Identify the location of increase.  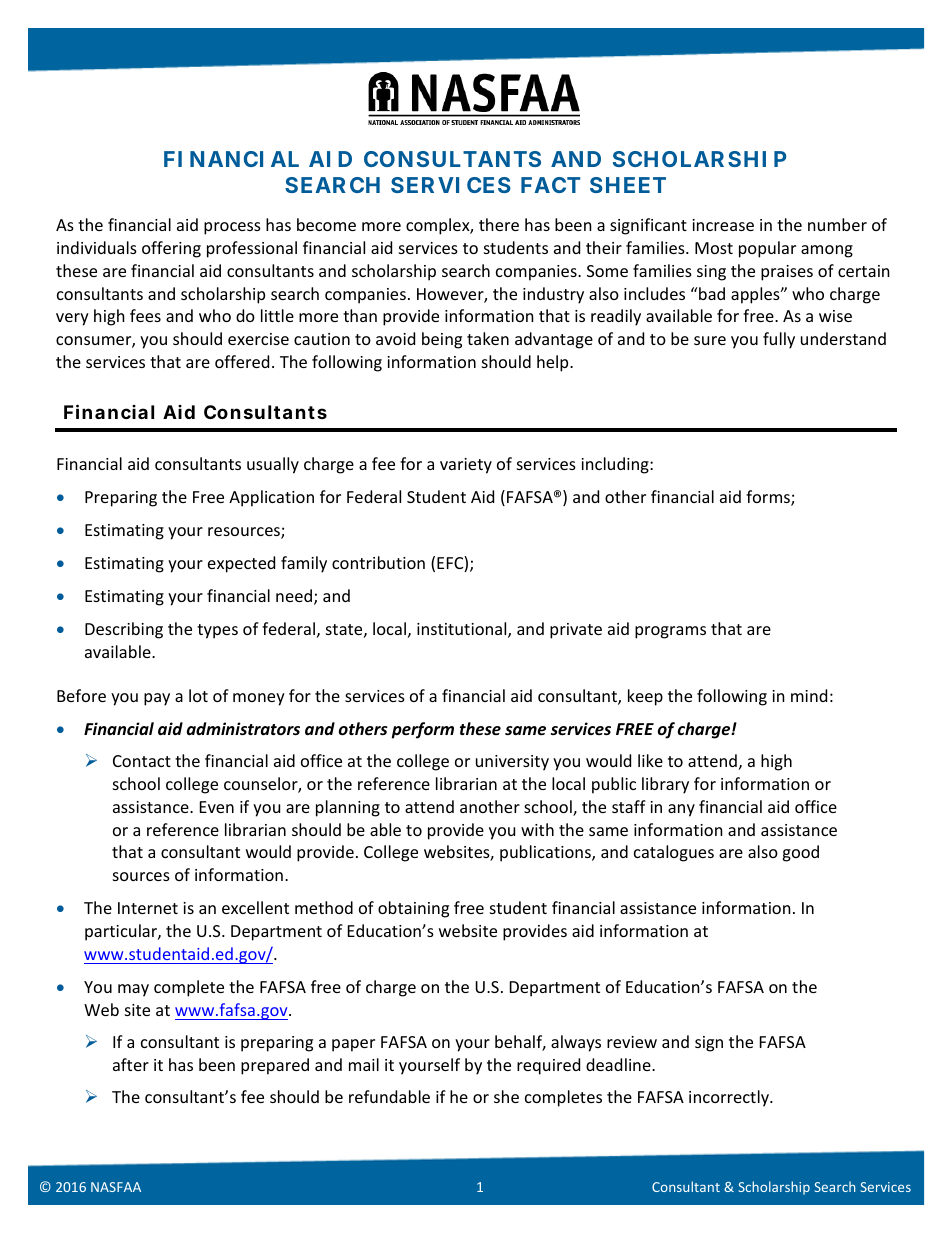
(723, 225).
